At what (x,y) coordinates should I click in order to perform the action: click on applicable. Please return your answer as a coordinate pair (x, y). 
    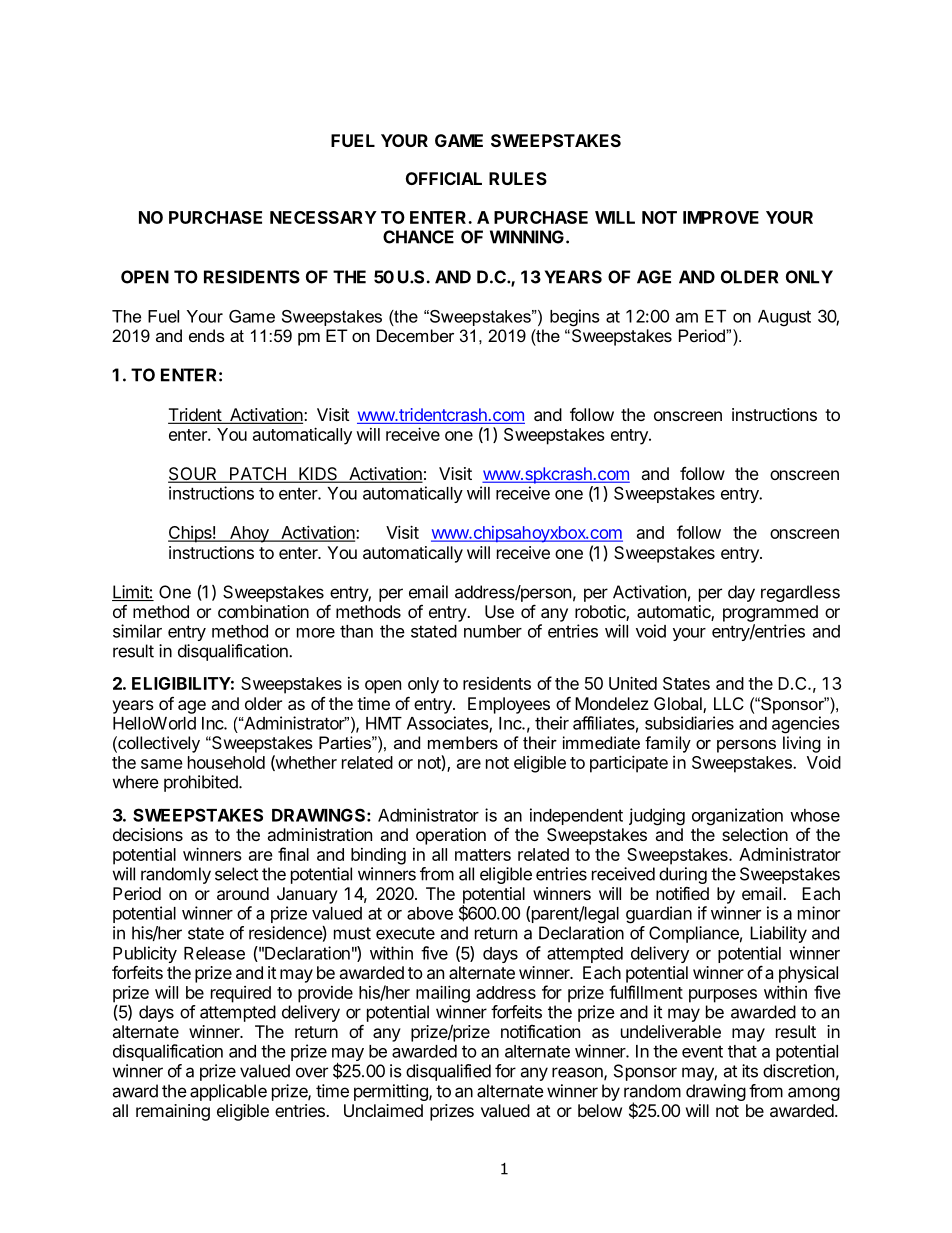
    Looking at the image, I should click on (228, 1092).
